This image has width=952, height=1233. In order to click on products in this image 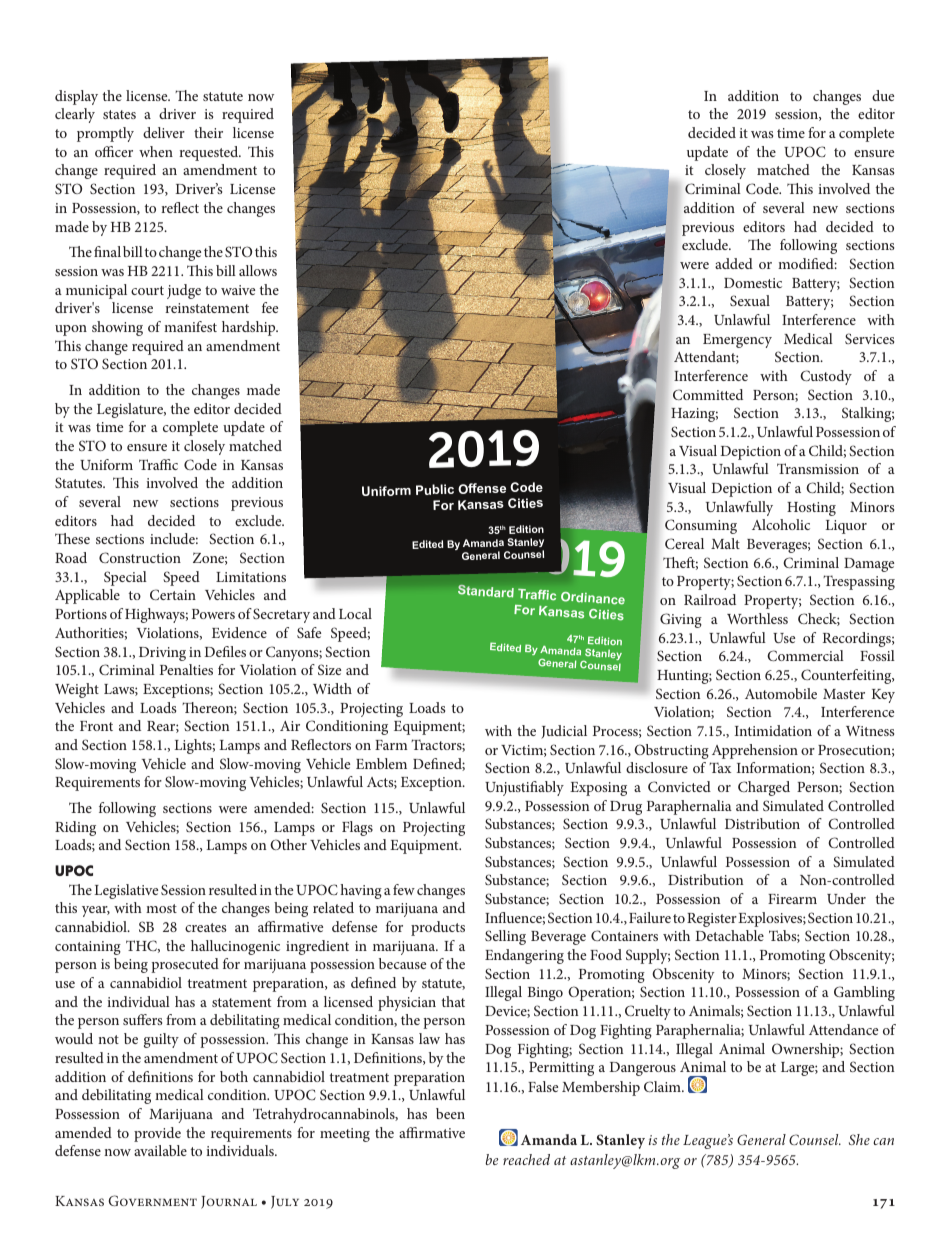, I will do `click(438, 928)`.
